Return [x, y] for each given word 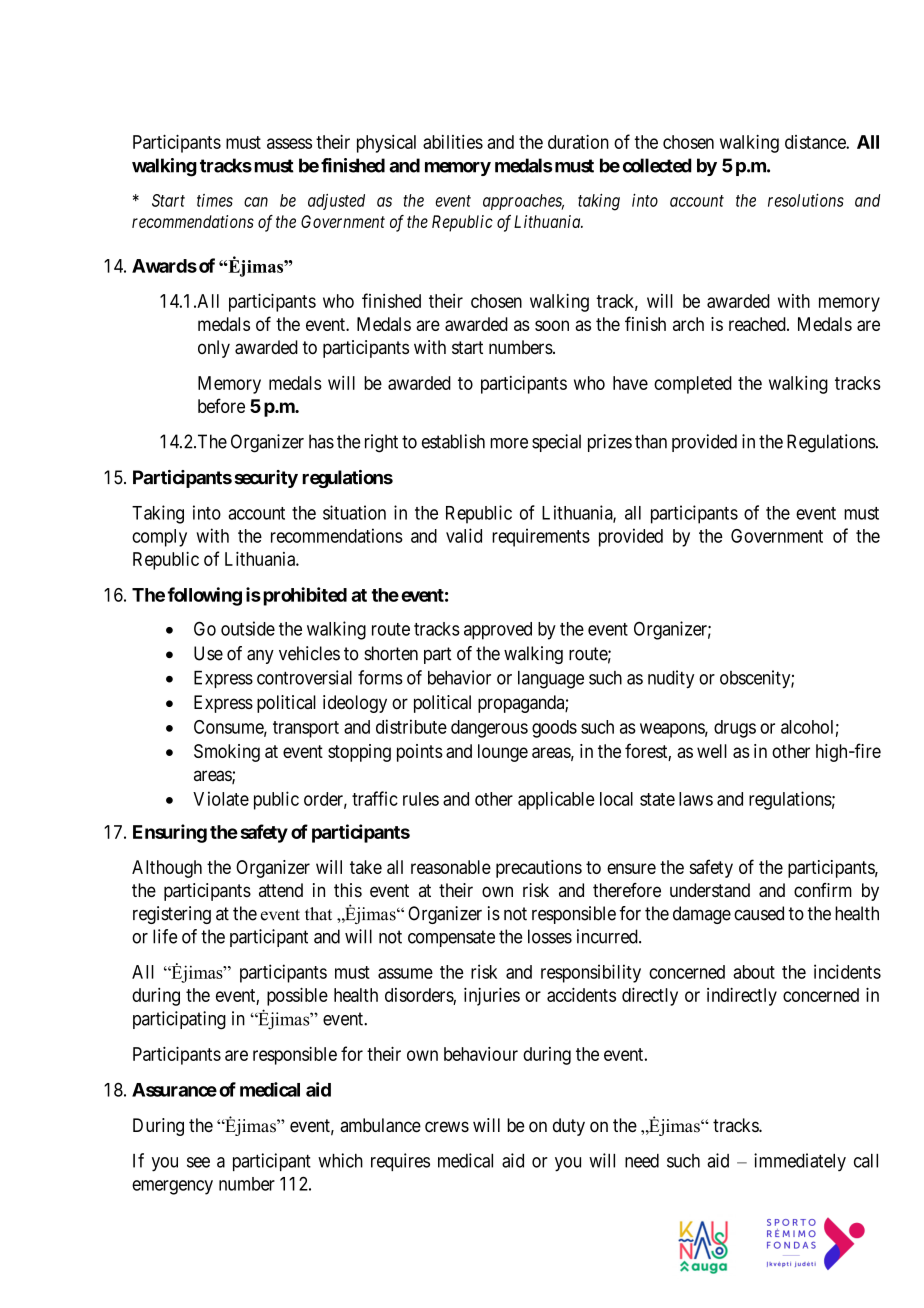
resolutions [806, 200]
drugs [735, 729]
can [256, 202]
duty [569, 1127]
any [260, 657]
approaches [523, 202]
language [551, 680]
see [198, 1162]
